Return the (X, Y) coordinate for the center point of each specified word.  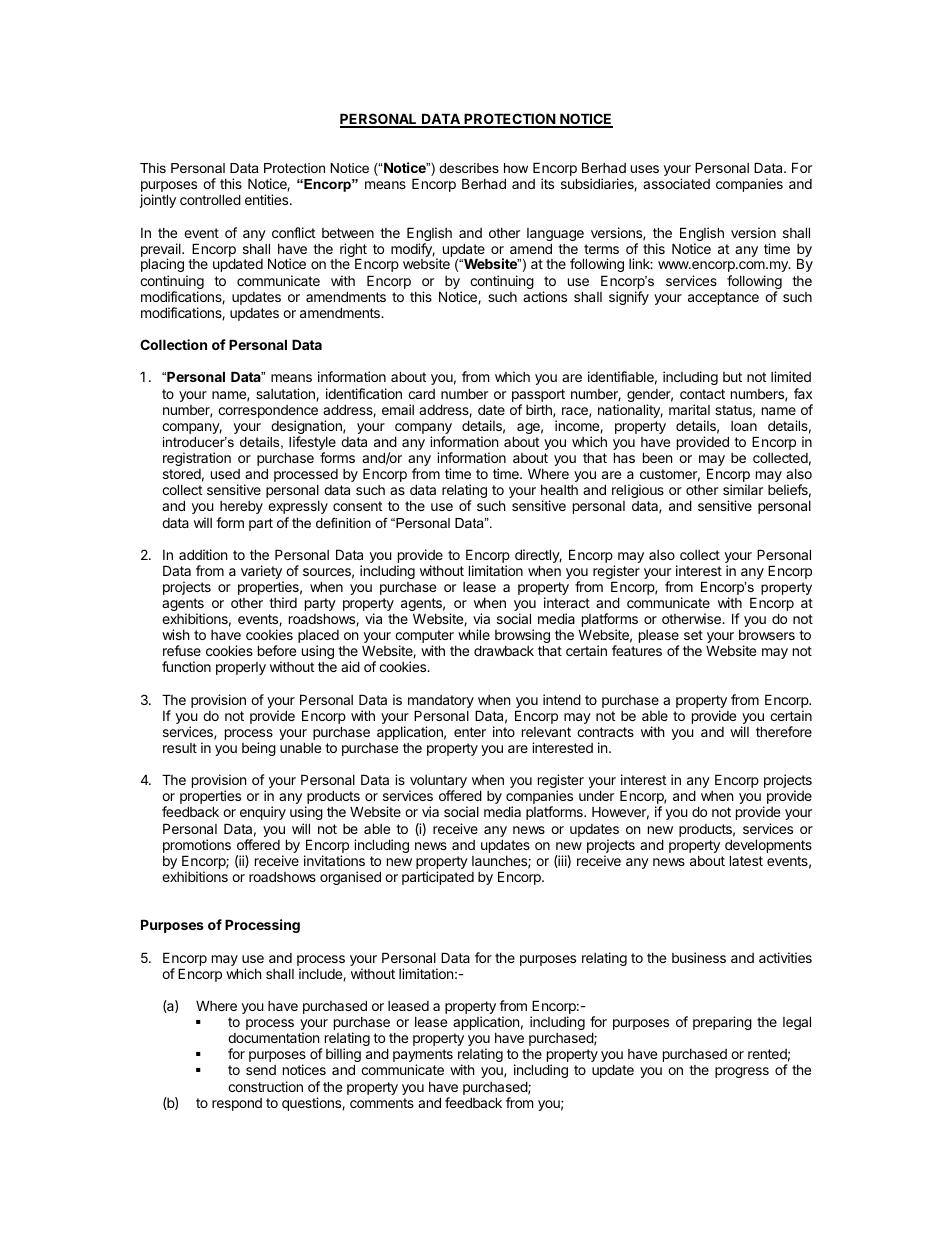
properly (241, 668)
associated (676, 183)
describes (469, 168)
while (474, 634)
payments (423, 1057)
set (693, 635)
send (261, 1070)
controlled (210, 199)
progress (742, 1072)
